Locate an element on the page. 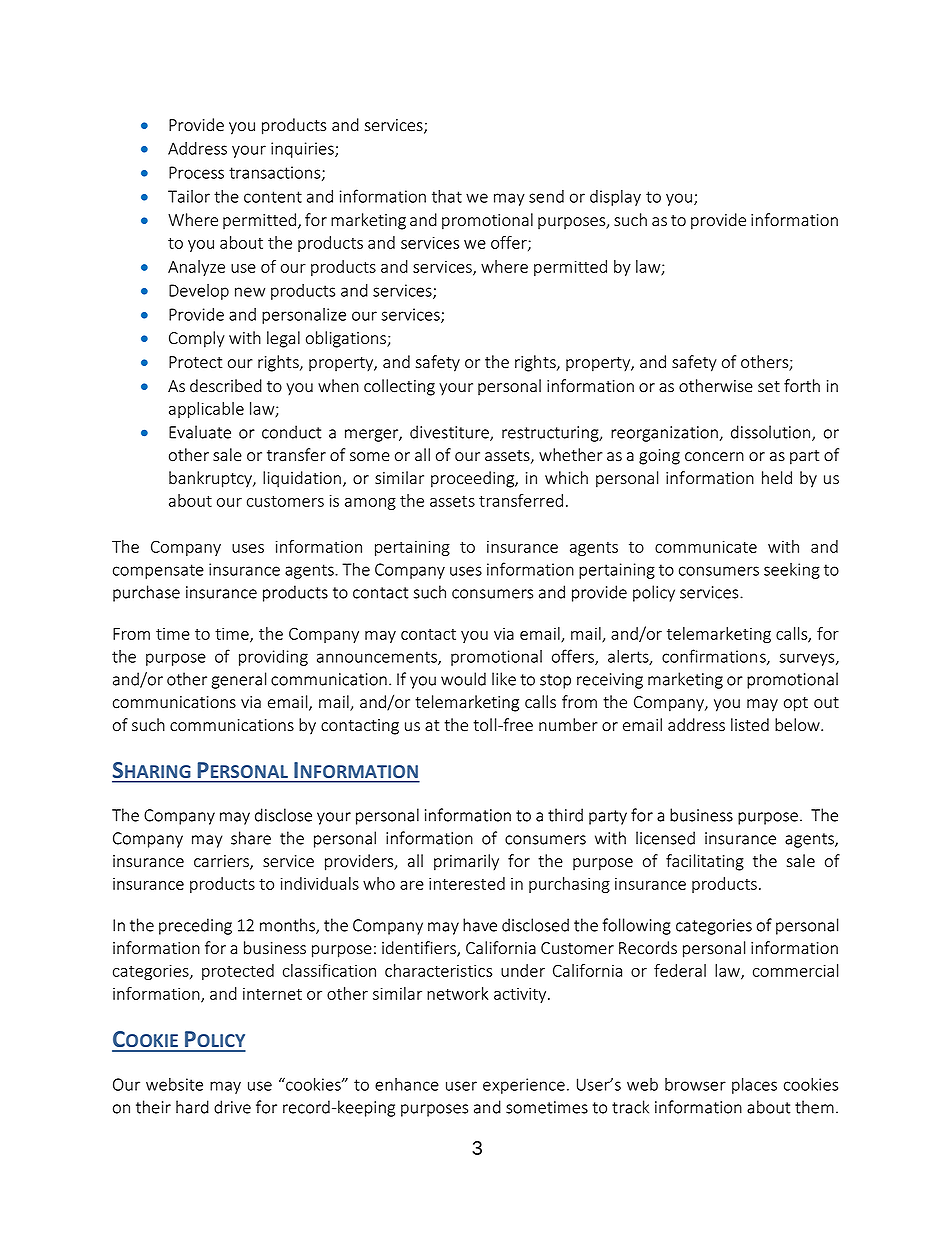  applicable is located at coordinates (206, 410).
